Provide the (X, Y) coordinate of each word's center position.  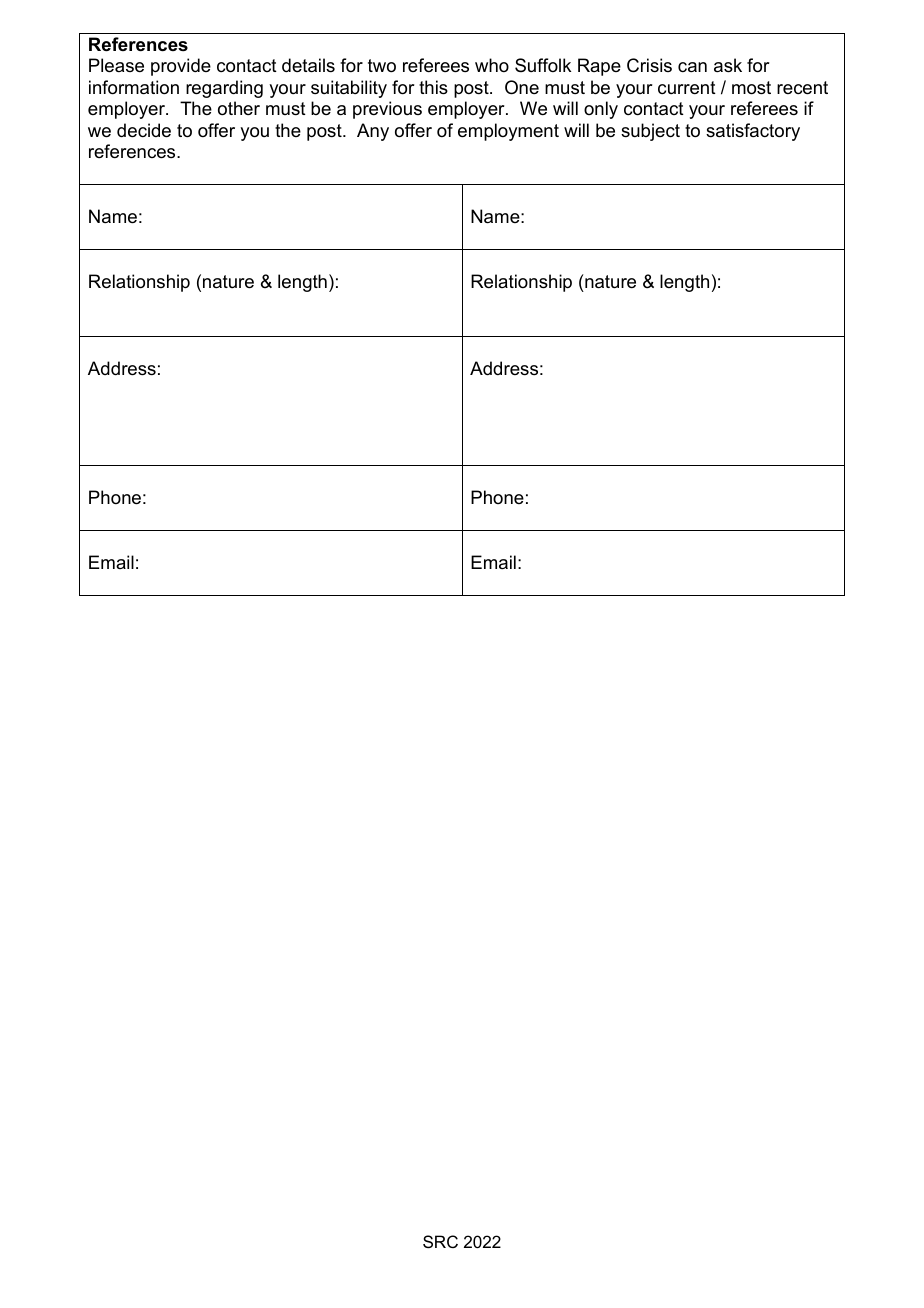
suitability (349, 89)
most (751, 88)
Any (373, 132)
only (601, 110)
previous (387, 110)
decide (144, 130)
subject (650, 132)
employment (508, 132)
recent (802, 88)
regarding (224, 89)
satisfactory (753, 132)
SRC (440, 1241)
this (433, 87)
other (239, 108)
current (687, 88)
